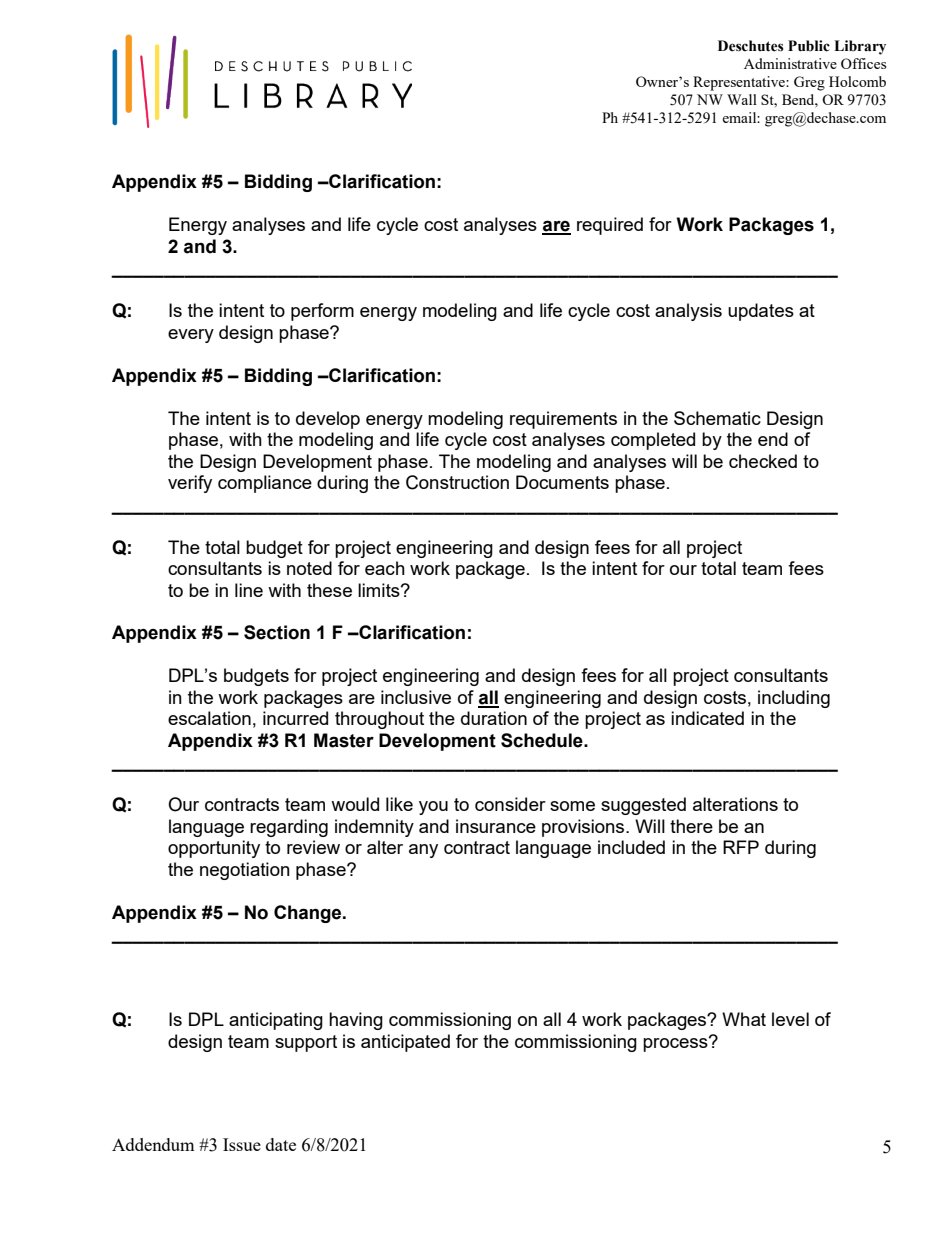 The height and width of the screenshot is (1233, 952). What do you see at coordinates (249, 590) in the screenshot?
I see `line` at bounding box center [249, 590].
